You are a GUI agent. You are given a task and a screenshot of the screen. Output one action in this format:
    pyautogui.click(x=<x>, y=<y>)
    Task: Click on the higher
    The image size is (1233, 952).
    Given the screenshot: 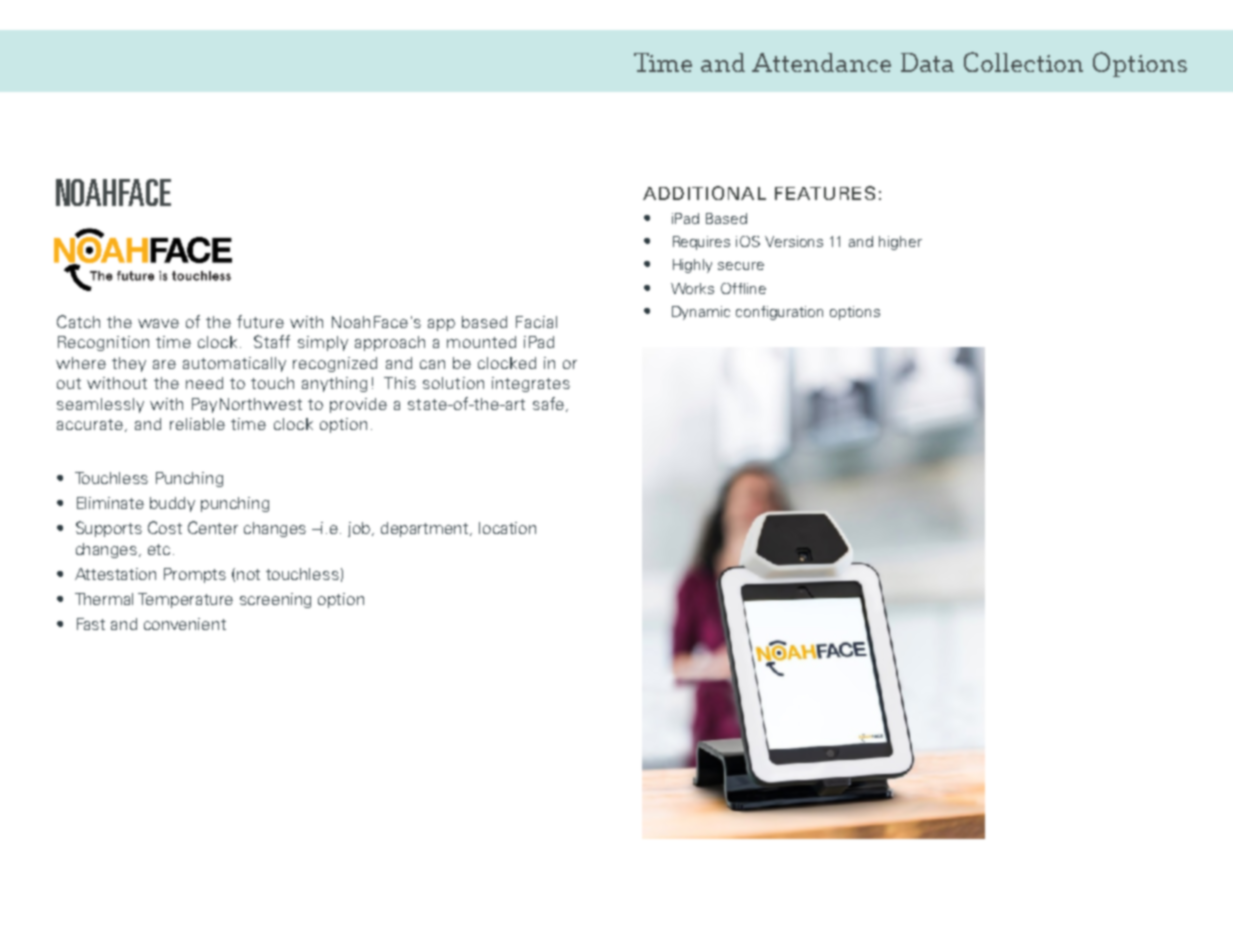 What is the action you would take?
    pyautogui.click(x=900, y=243)
